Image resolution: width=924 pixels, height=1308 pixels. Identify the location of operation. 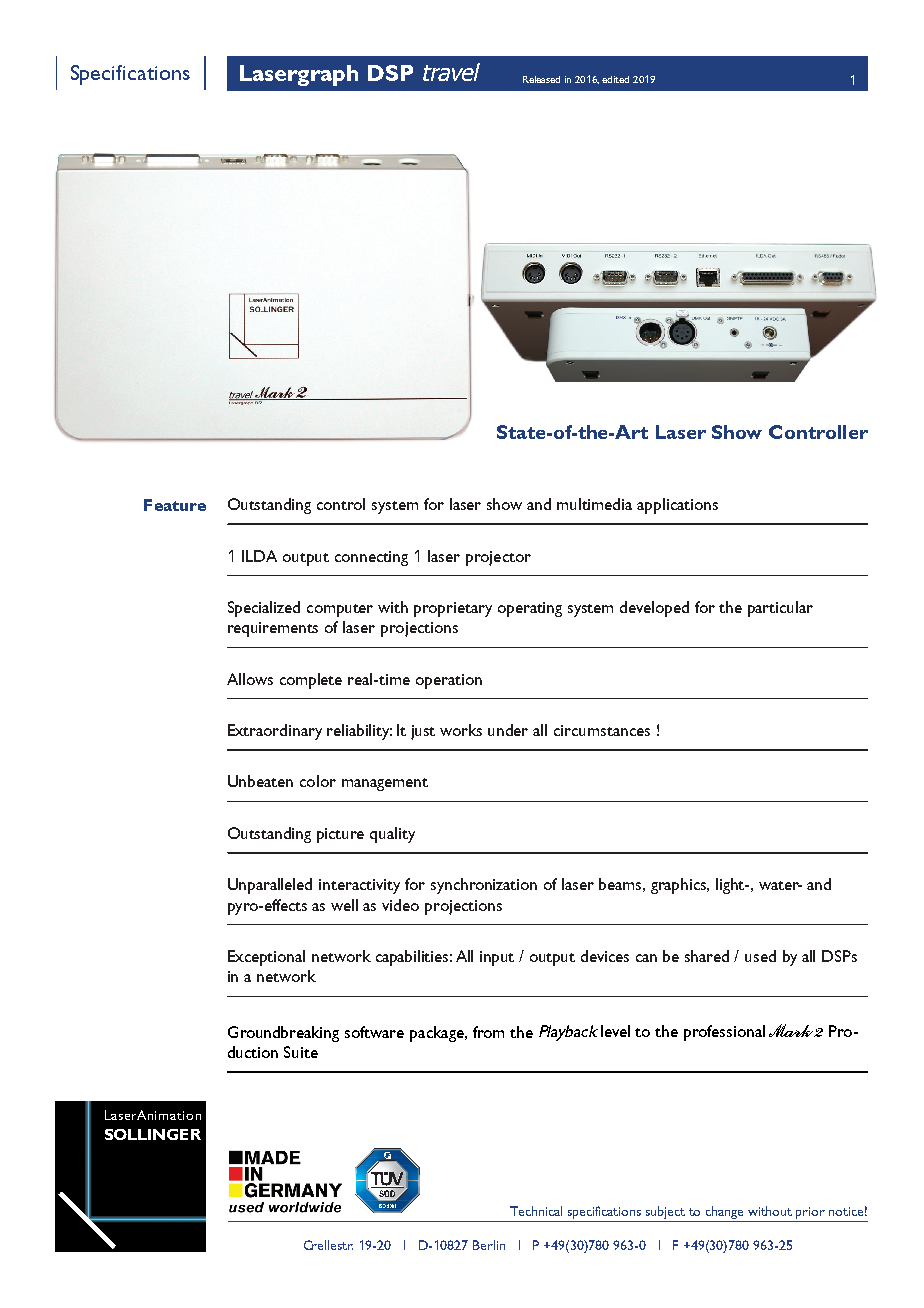
(449, 681).
